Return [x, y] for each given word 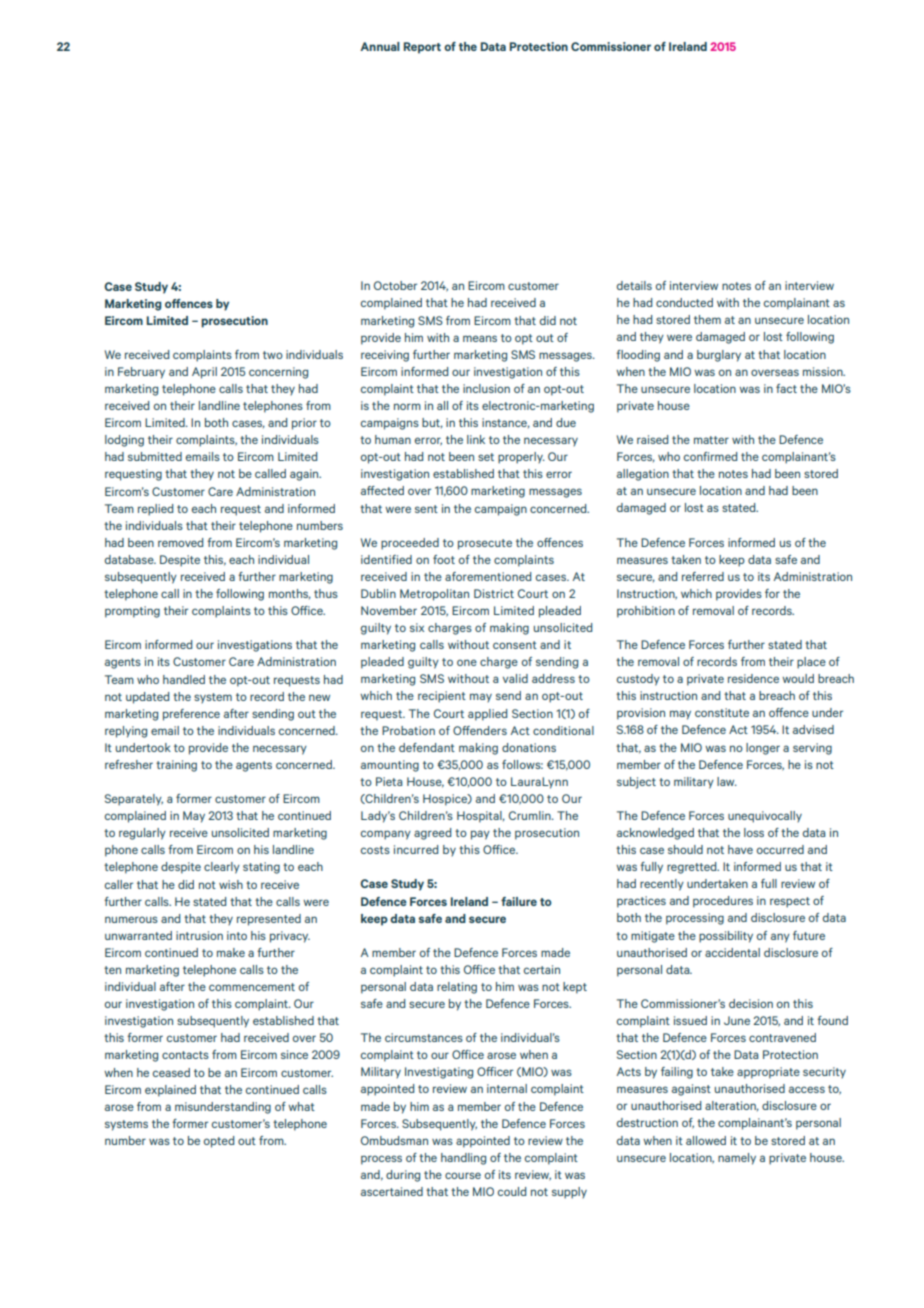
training [176, 766]
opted [219, 1142]
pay [480, 835]
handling [463, 1159]
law [727, 781]
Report [422, 48]
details [634, 285]
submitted [155, 456]
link [476, 439]
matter [711, 440]
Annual [380, 46]
